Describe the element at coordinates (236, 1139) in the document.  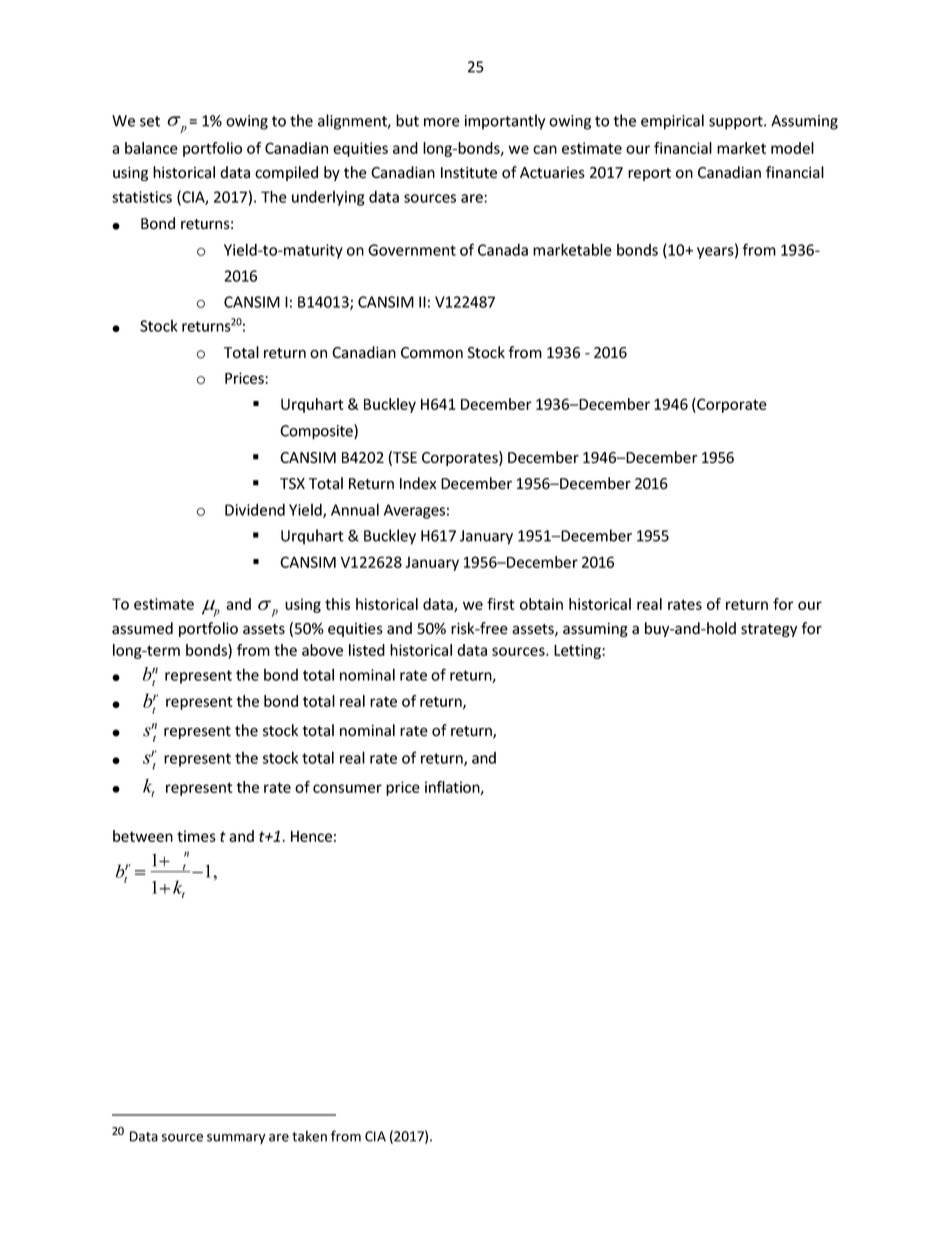
I see `summary` at that location.
